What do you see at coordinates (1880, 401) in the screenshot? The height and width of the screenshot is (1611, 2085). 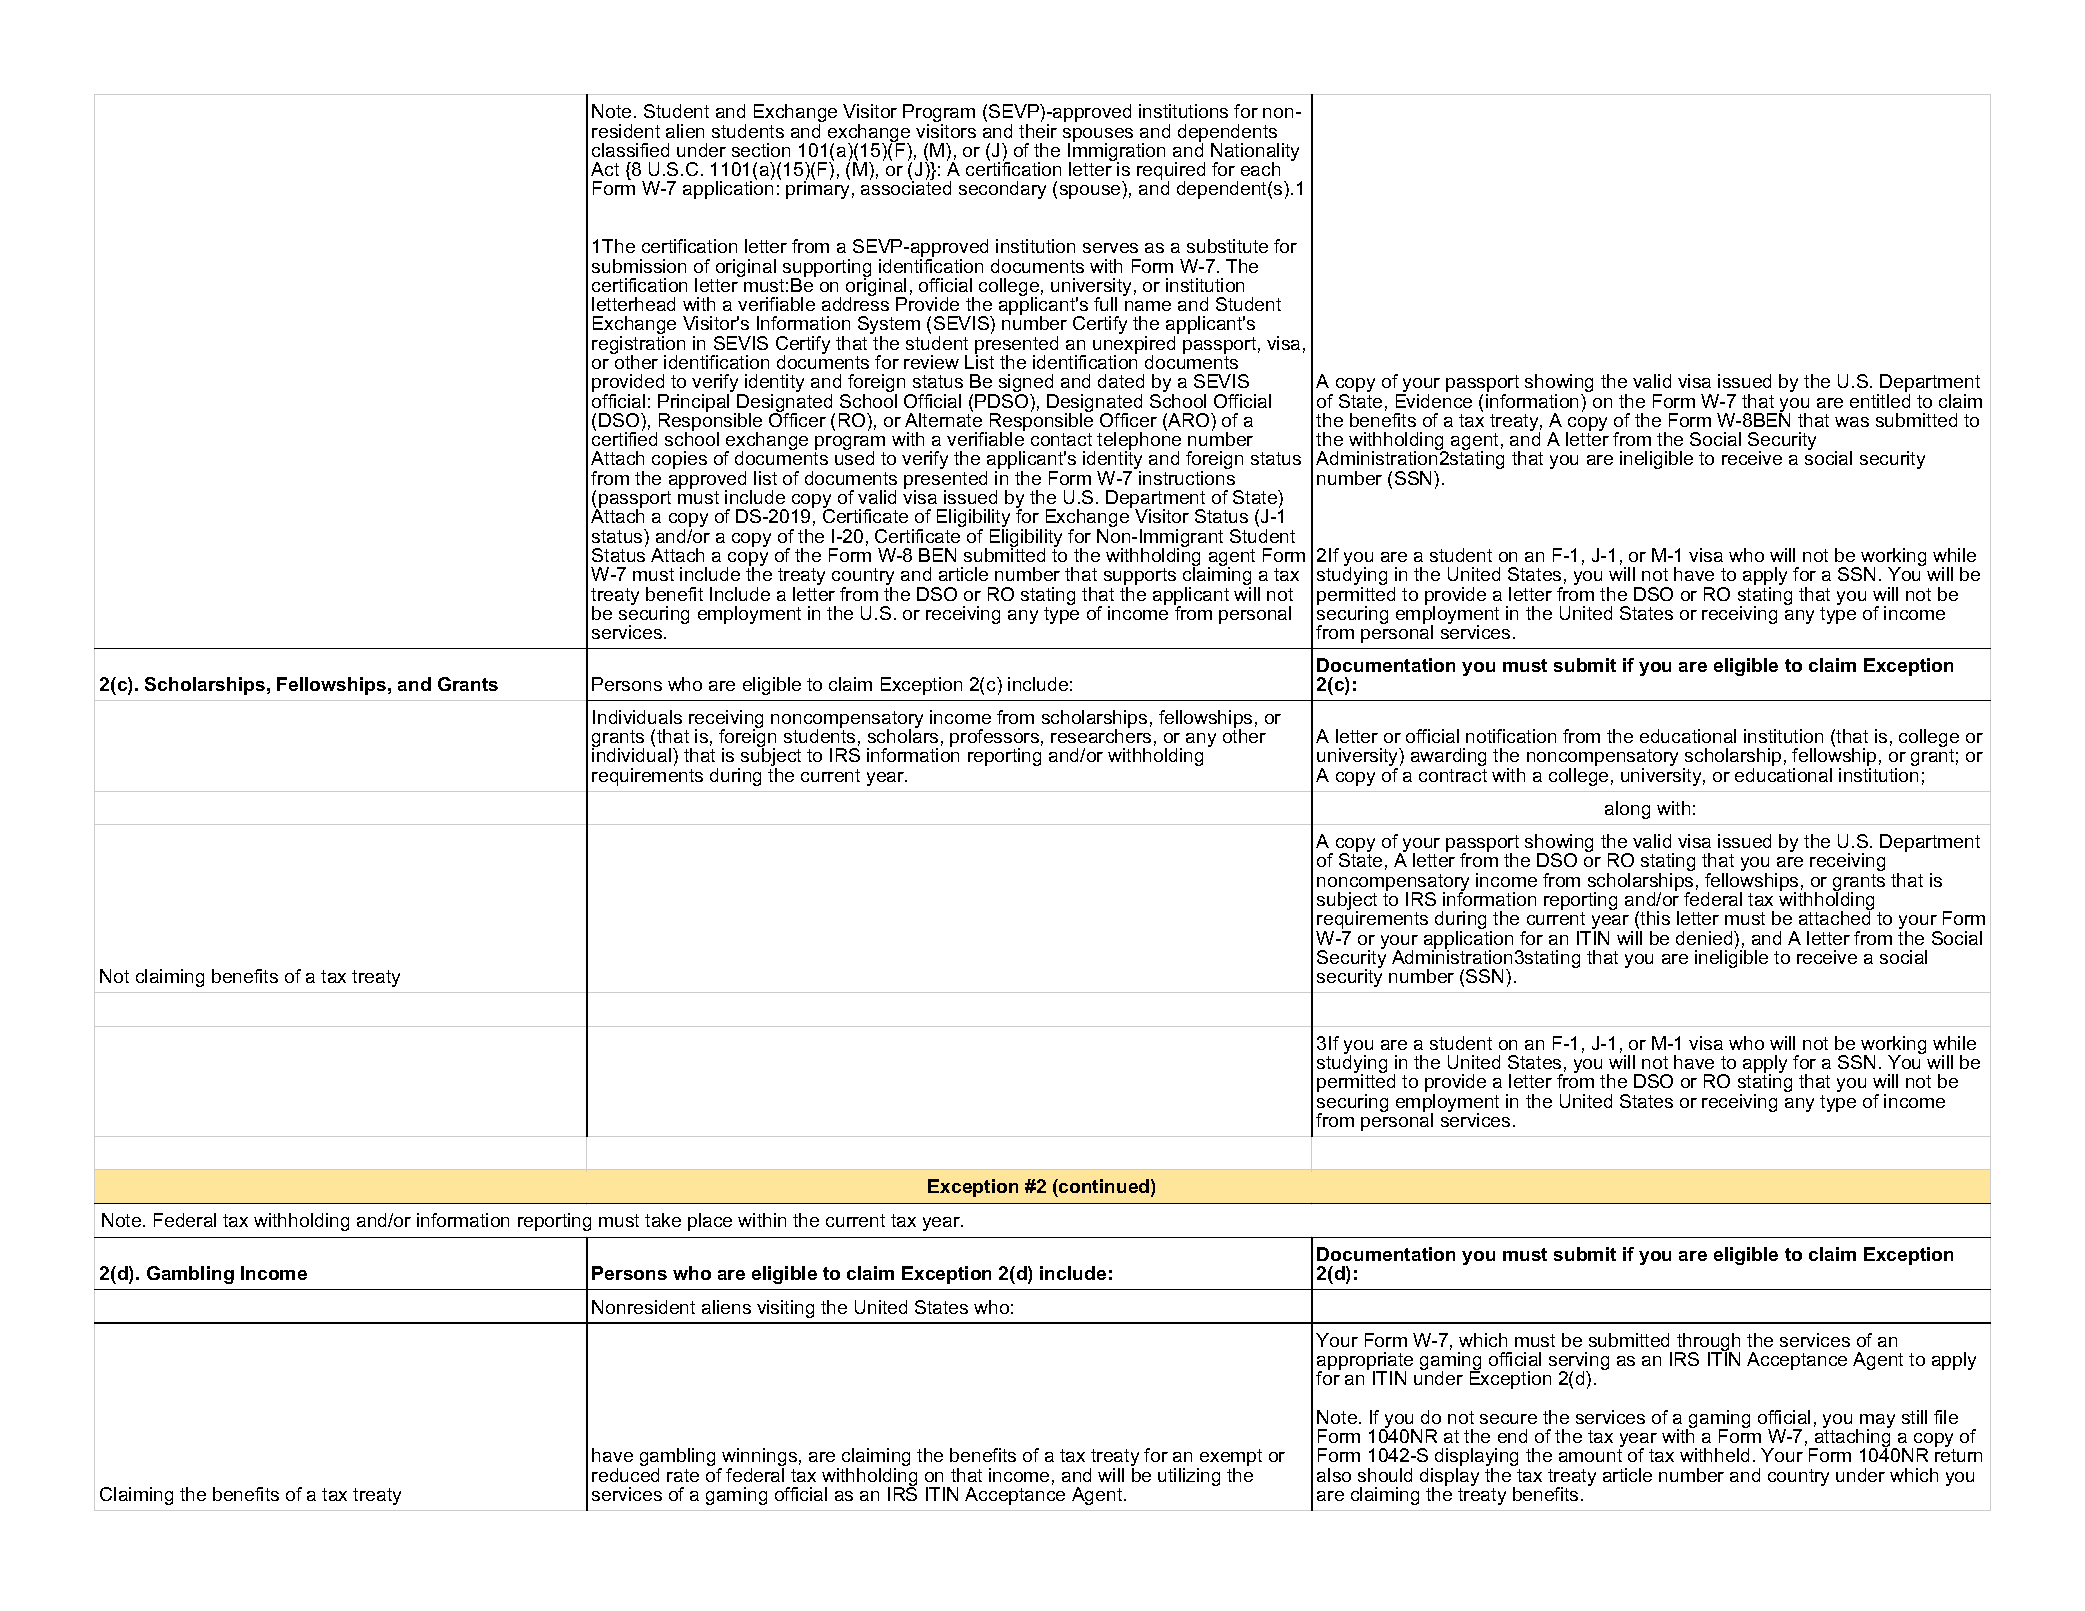 I see `entitled` at bounding box center [1880, 401].
